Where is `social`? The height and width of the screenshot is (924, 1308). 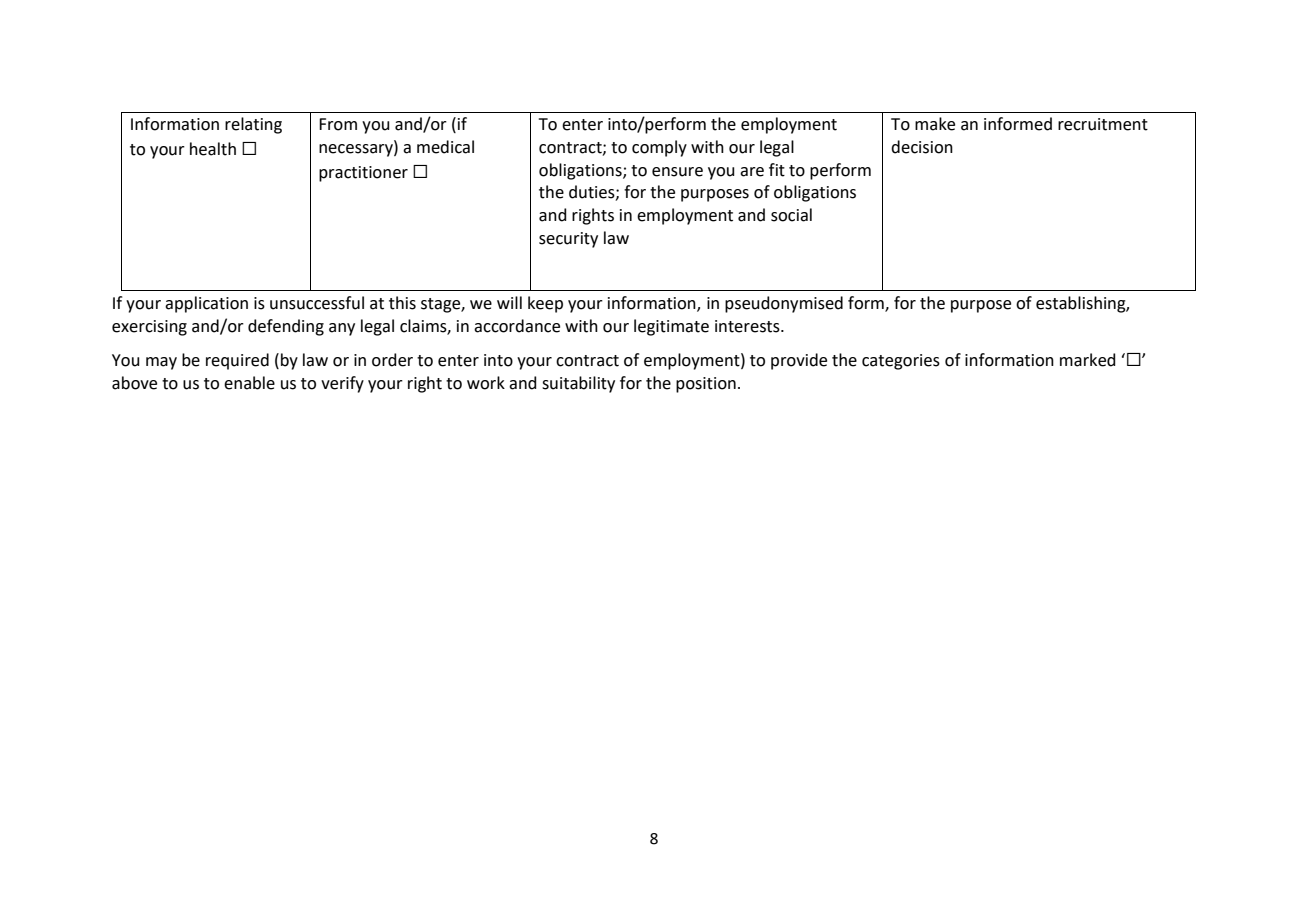
social is located at coordinates (791, 215).
